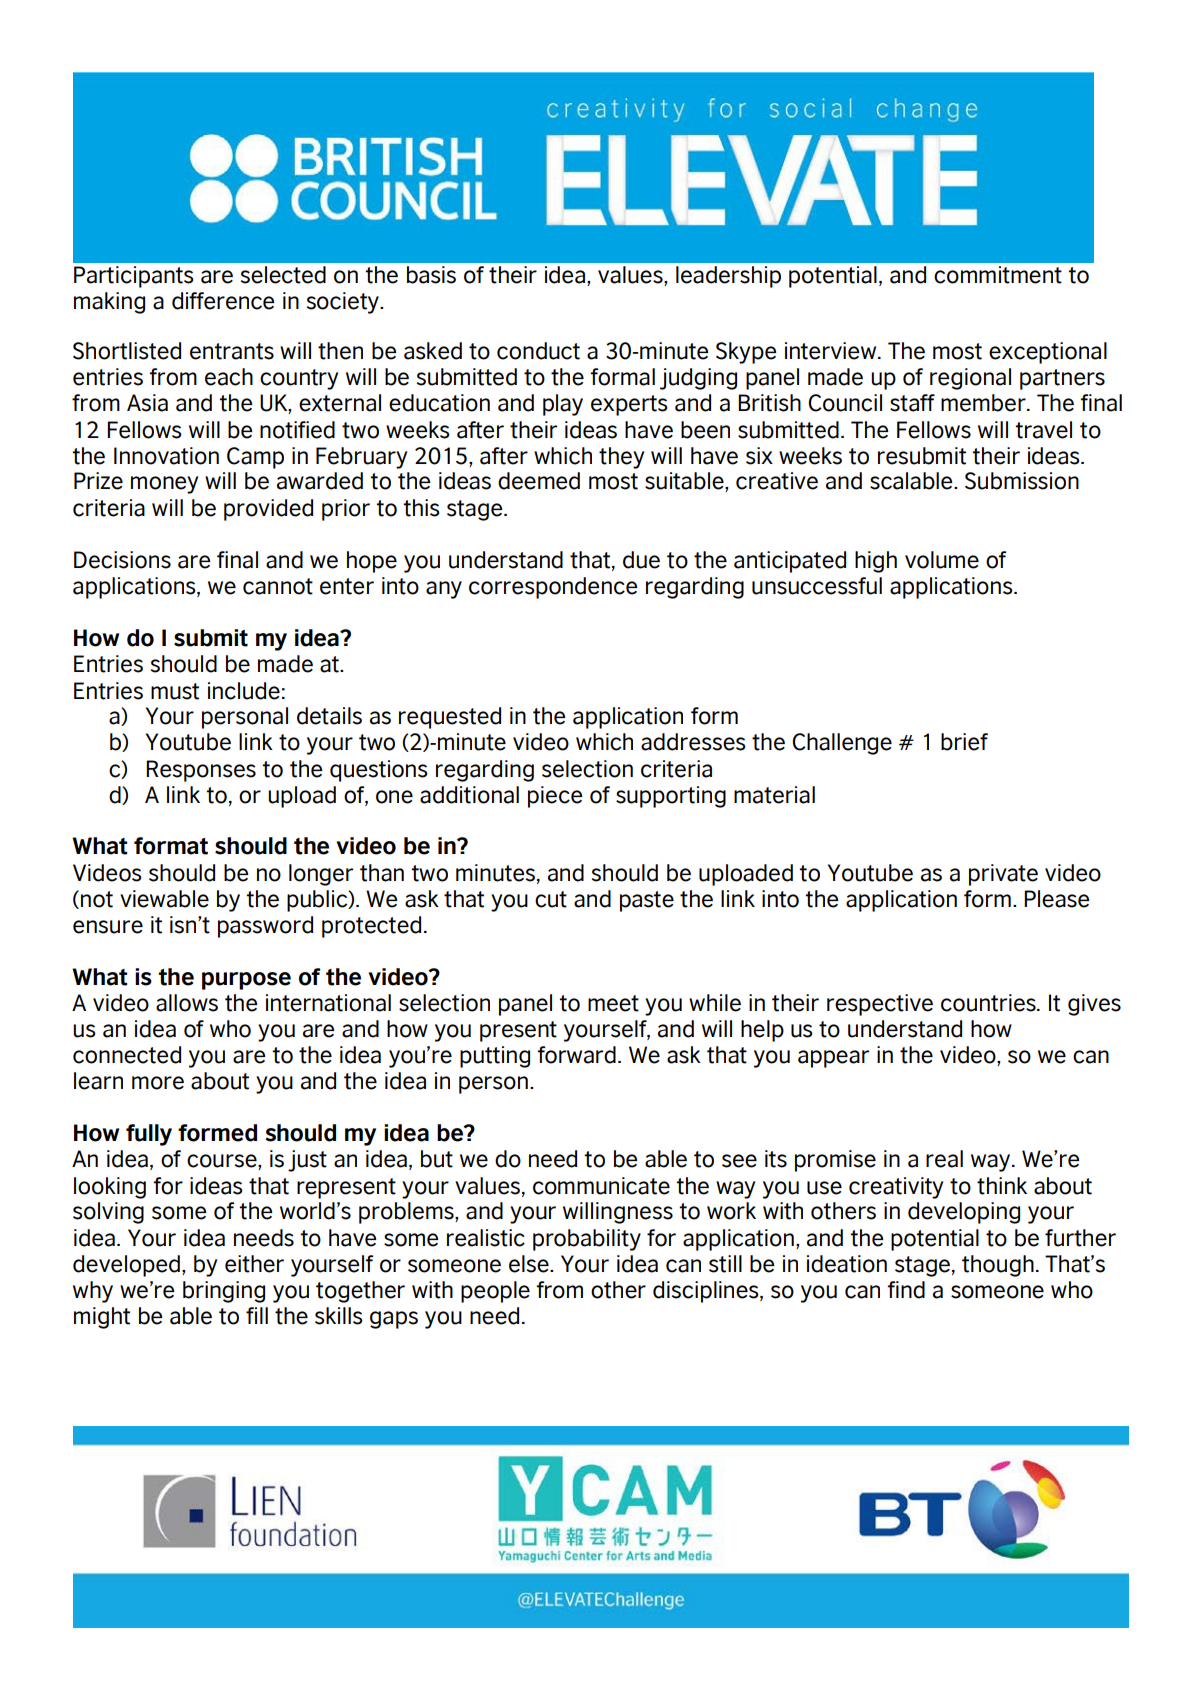 This screenshot has width=1200, height=1700. Describe the element at coordinates (551, 899) in the screenshot. I see `cut` at that location.
